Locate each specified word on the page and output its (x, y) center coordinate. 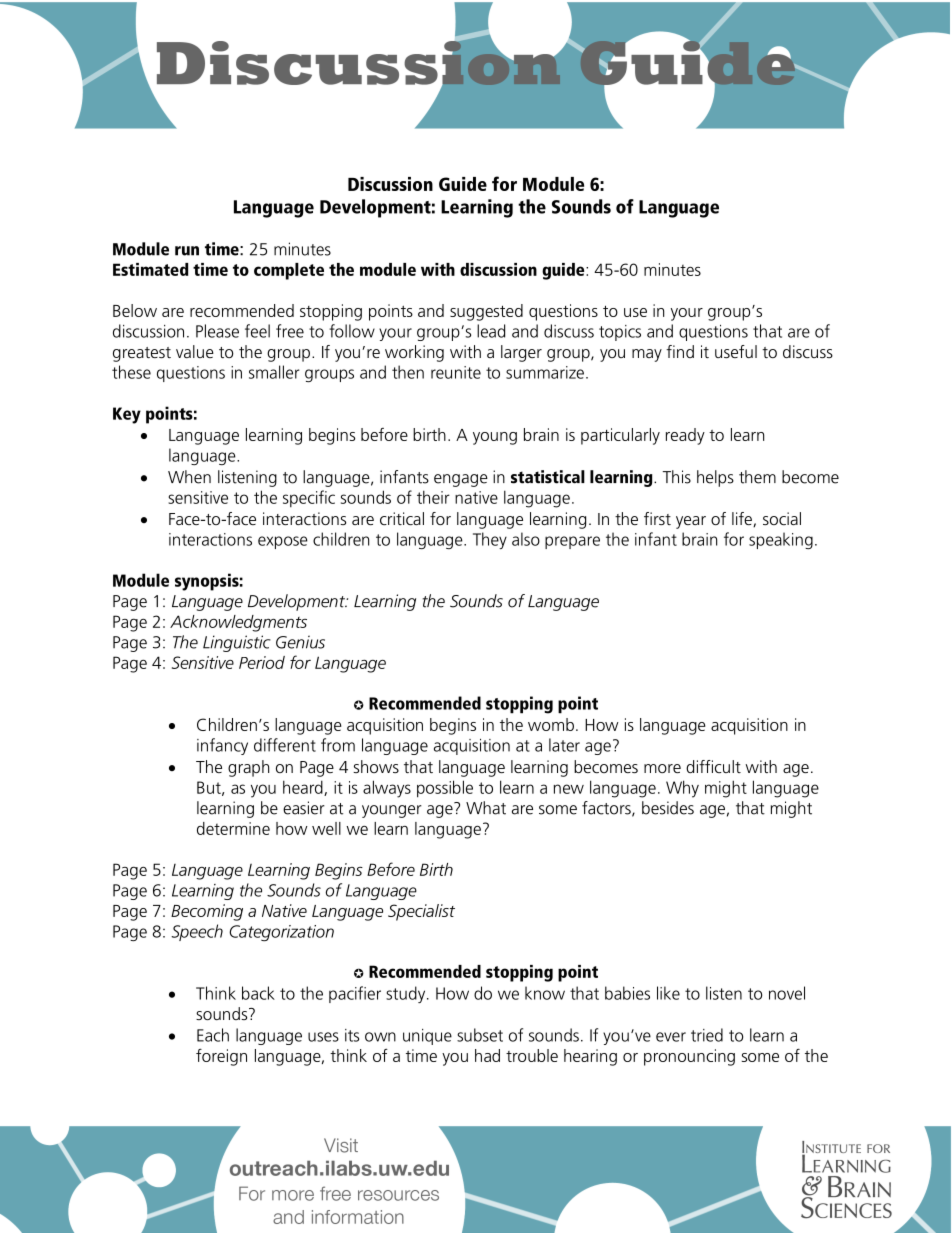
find (680, 351)
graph (248, 768)
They (490, 540)
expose (283, 542)
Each (213, 1035)
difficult (713, 766)
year (691, 522)
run (187, 251)
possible (445, 789)
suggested (486, 312)
